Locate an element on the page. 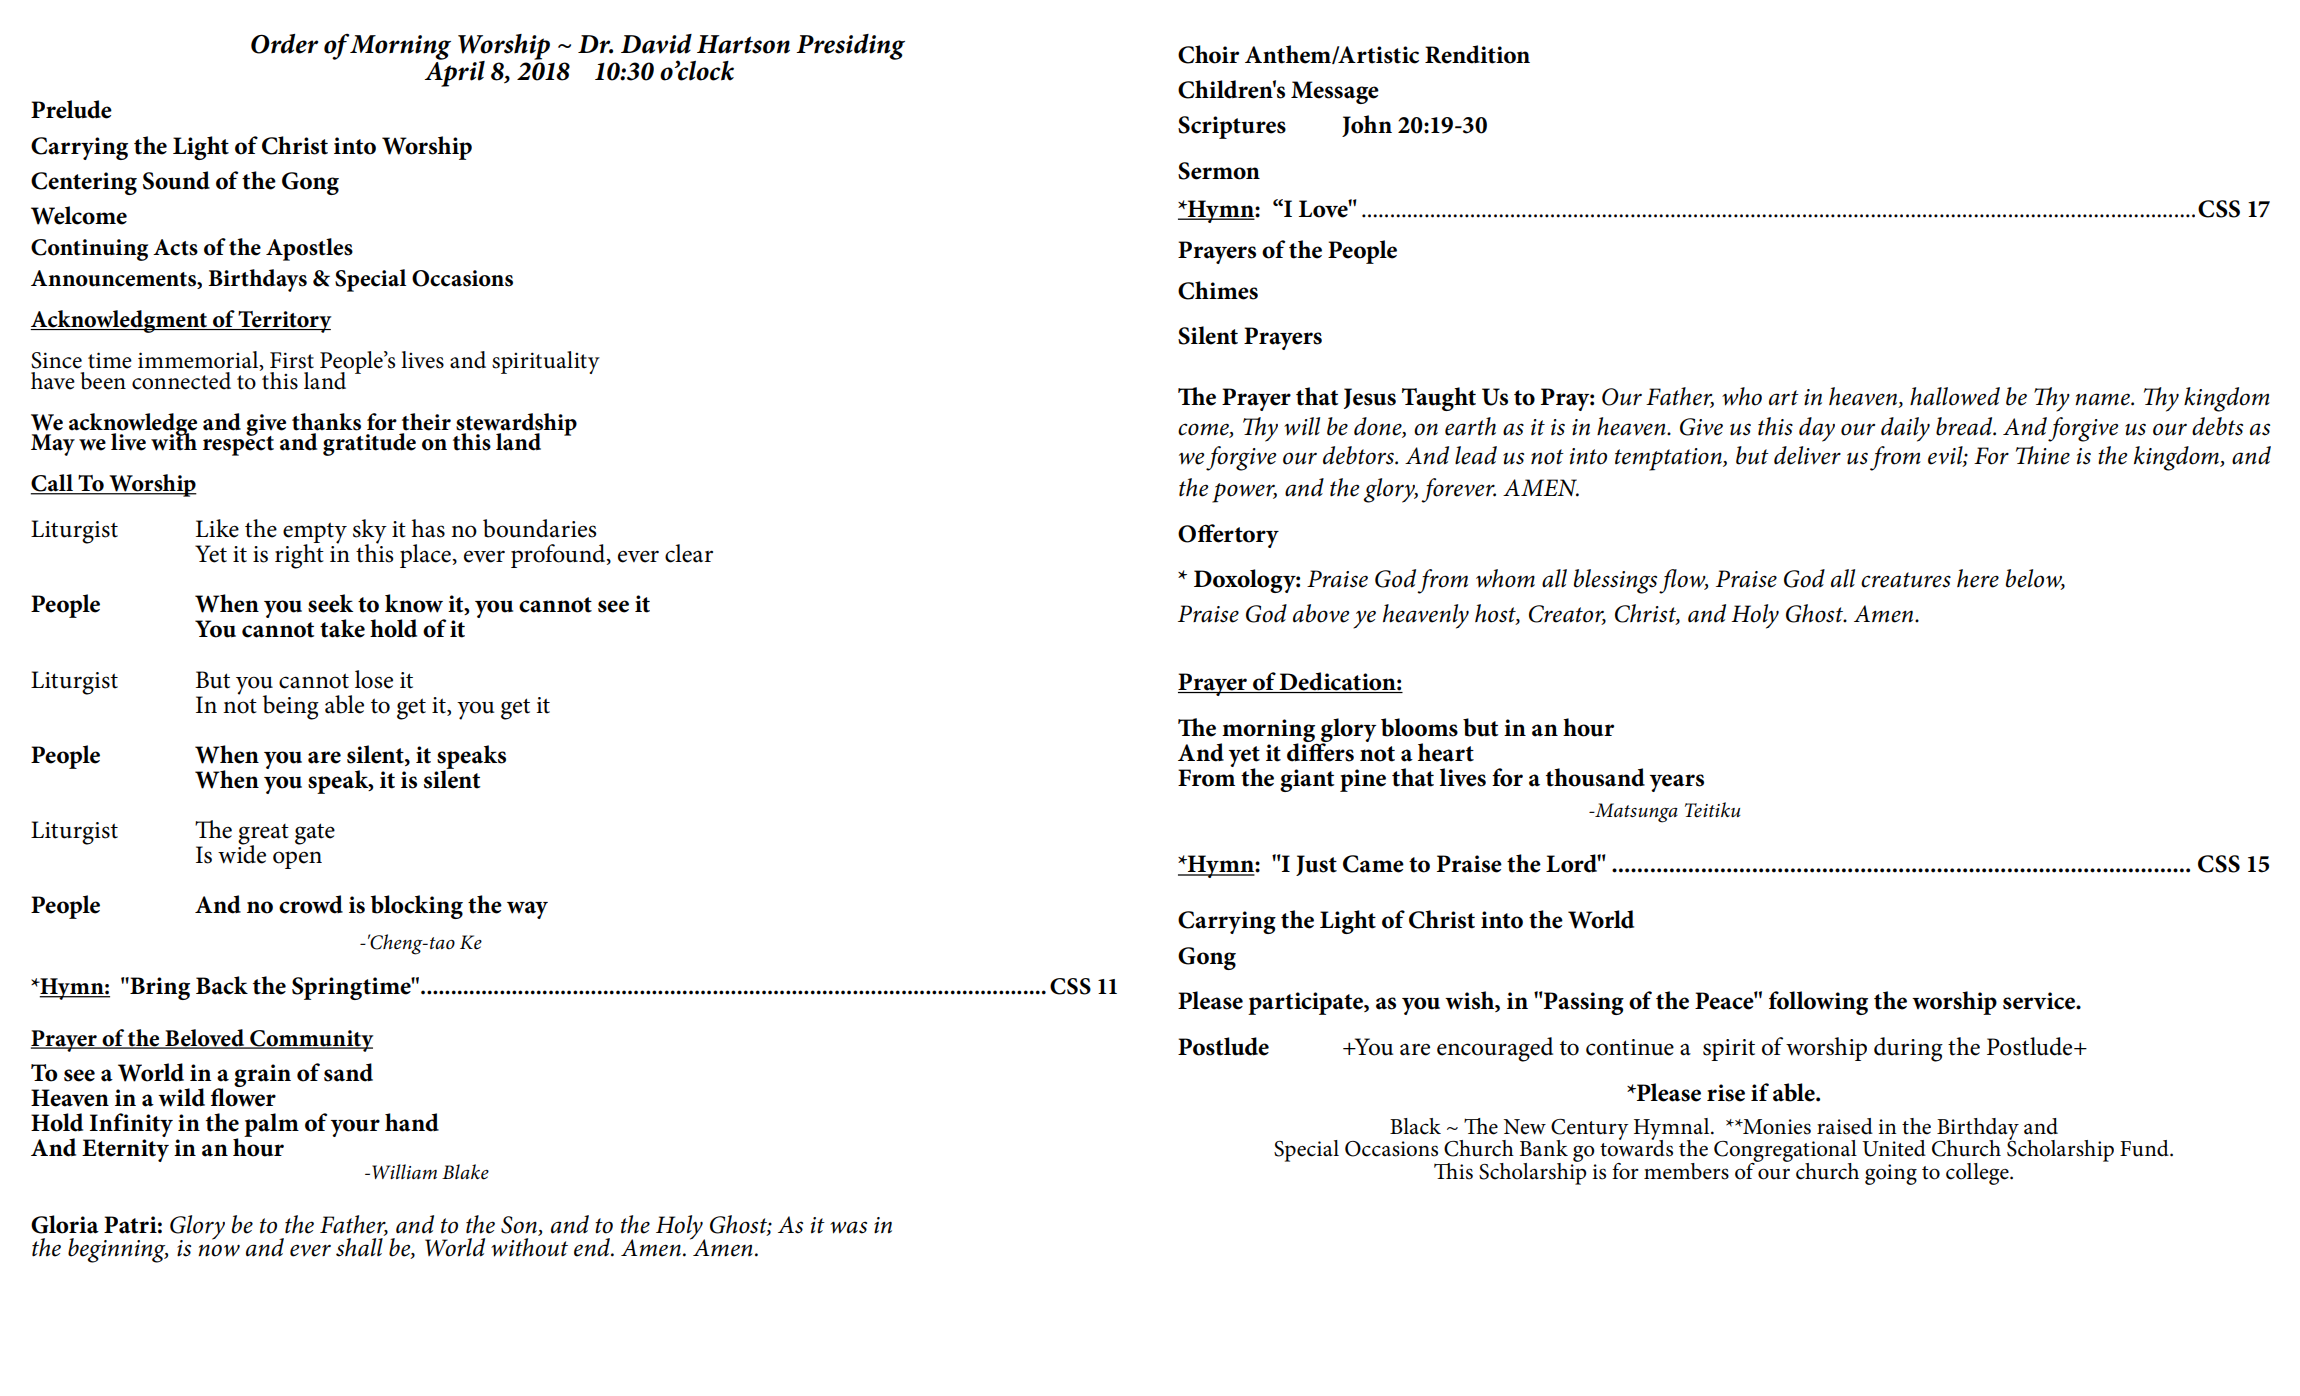 The image size is (2300, 1396). Just is located at coordinates (1316, 865).
